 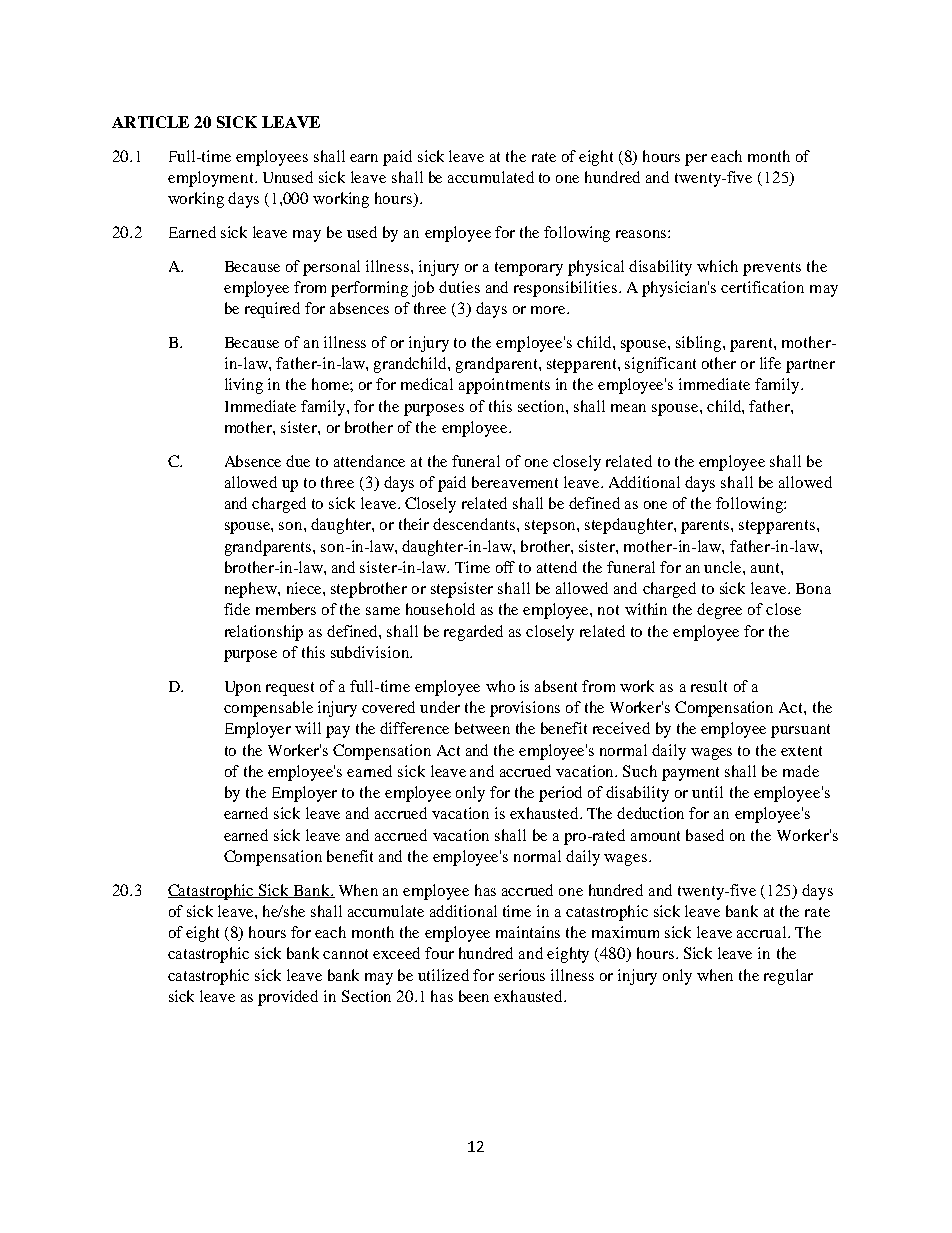 What do you see at coordinates (288, 998) in the image?
I see `provided` at bounding box center [288, 998].
